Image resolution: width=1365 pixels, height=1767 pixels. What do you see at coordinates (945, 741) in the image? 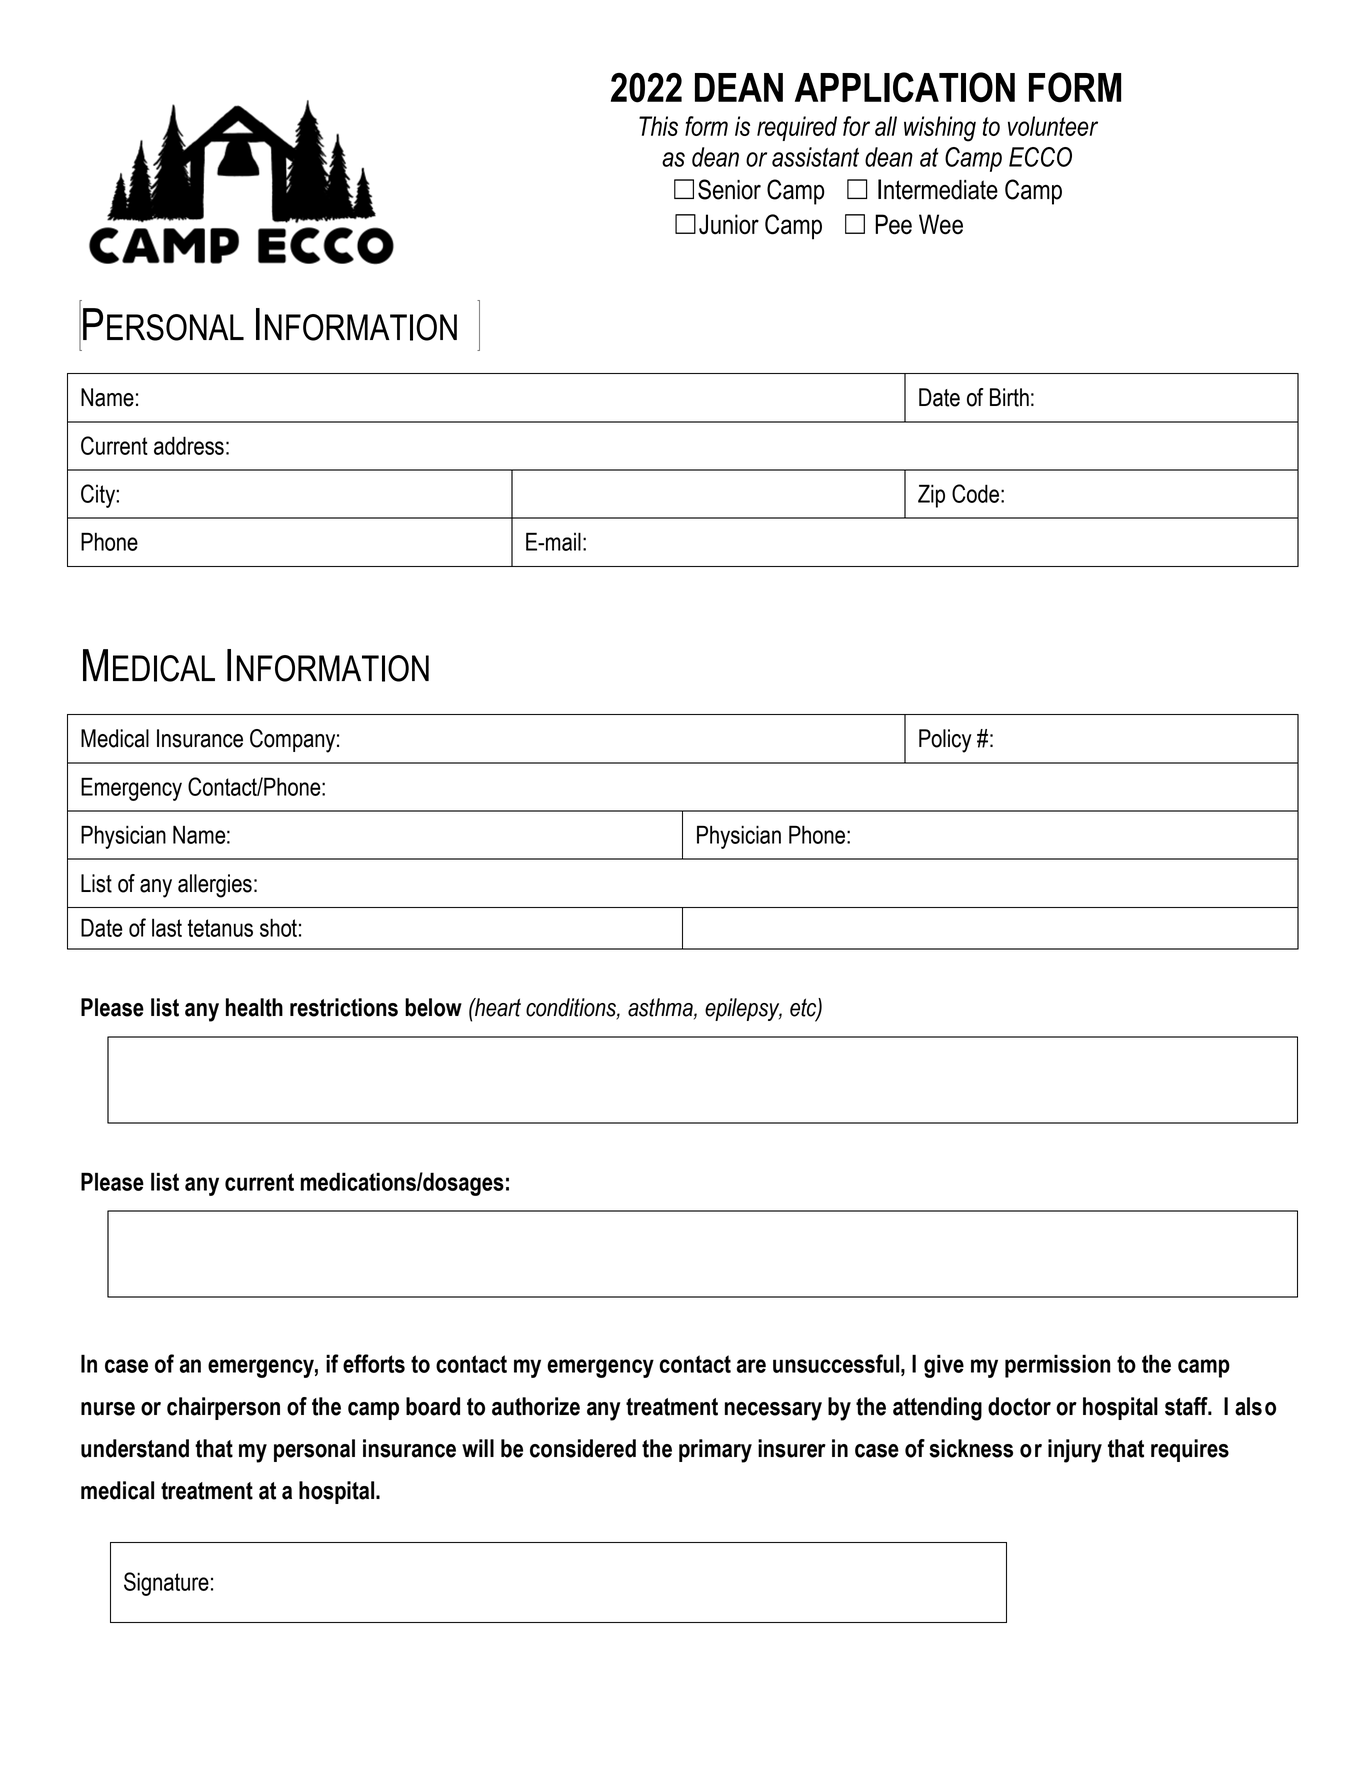
I see `Policy` at bounding box center [945, 741].
